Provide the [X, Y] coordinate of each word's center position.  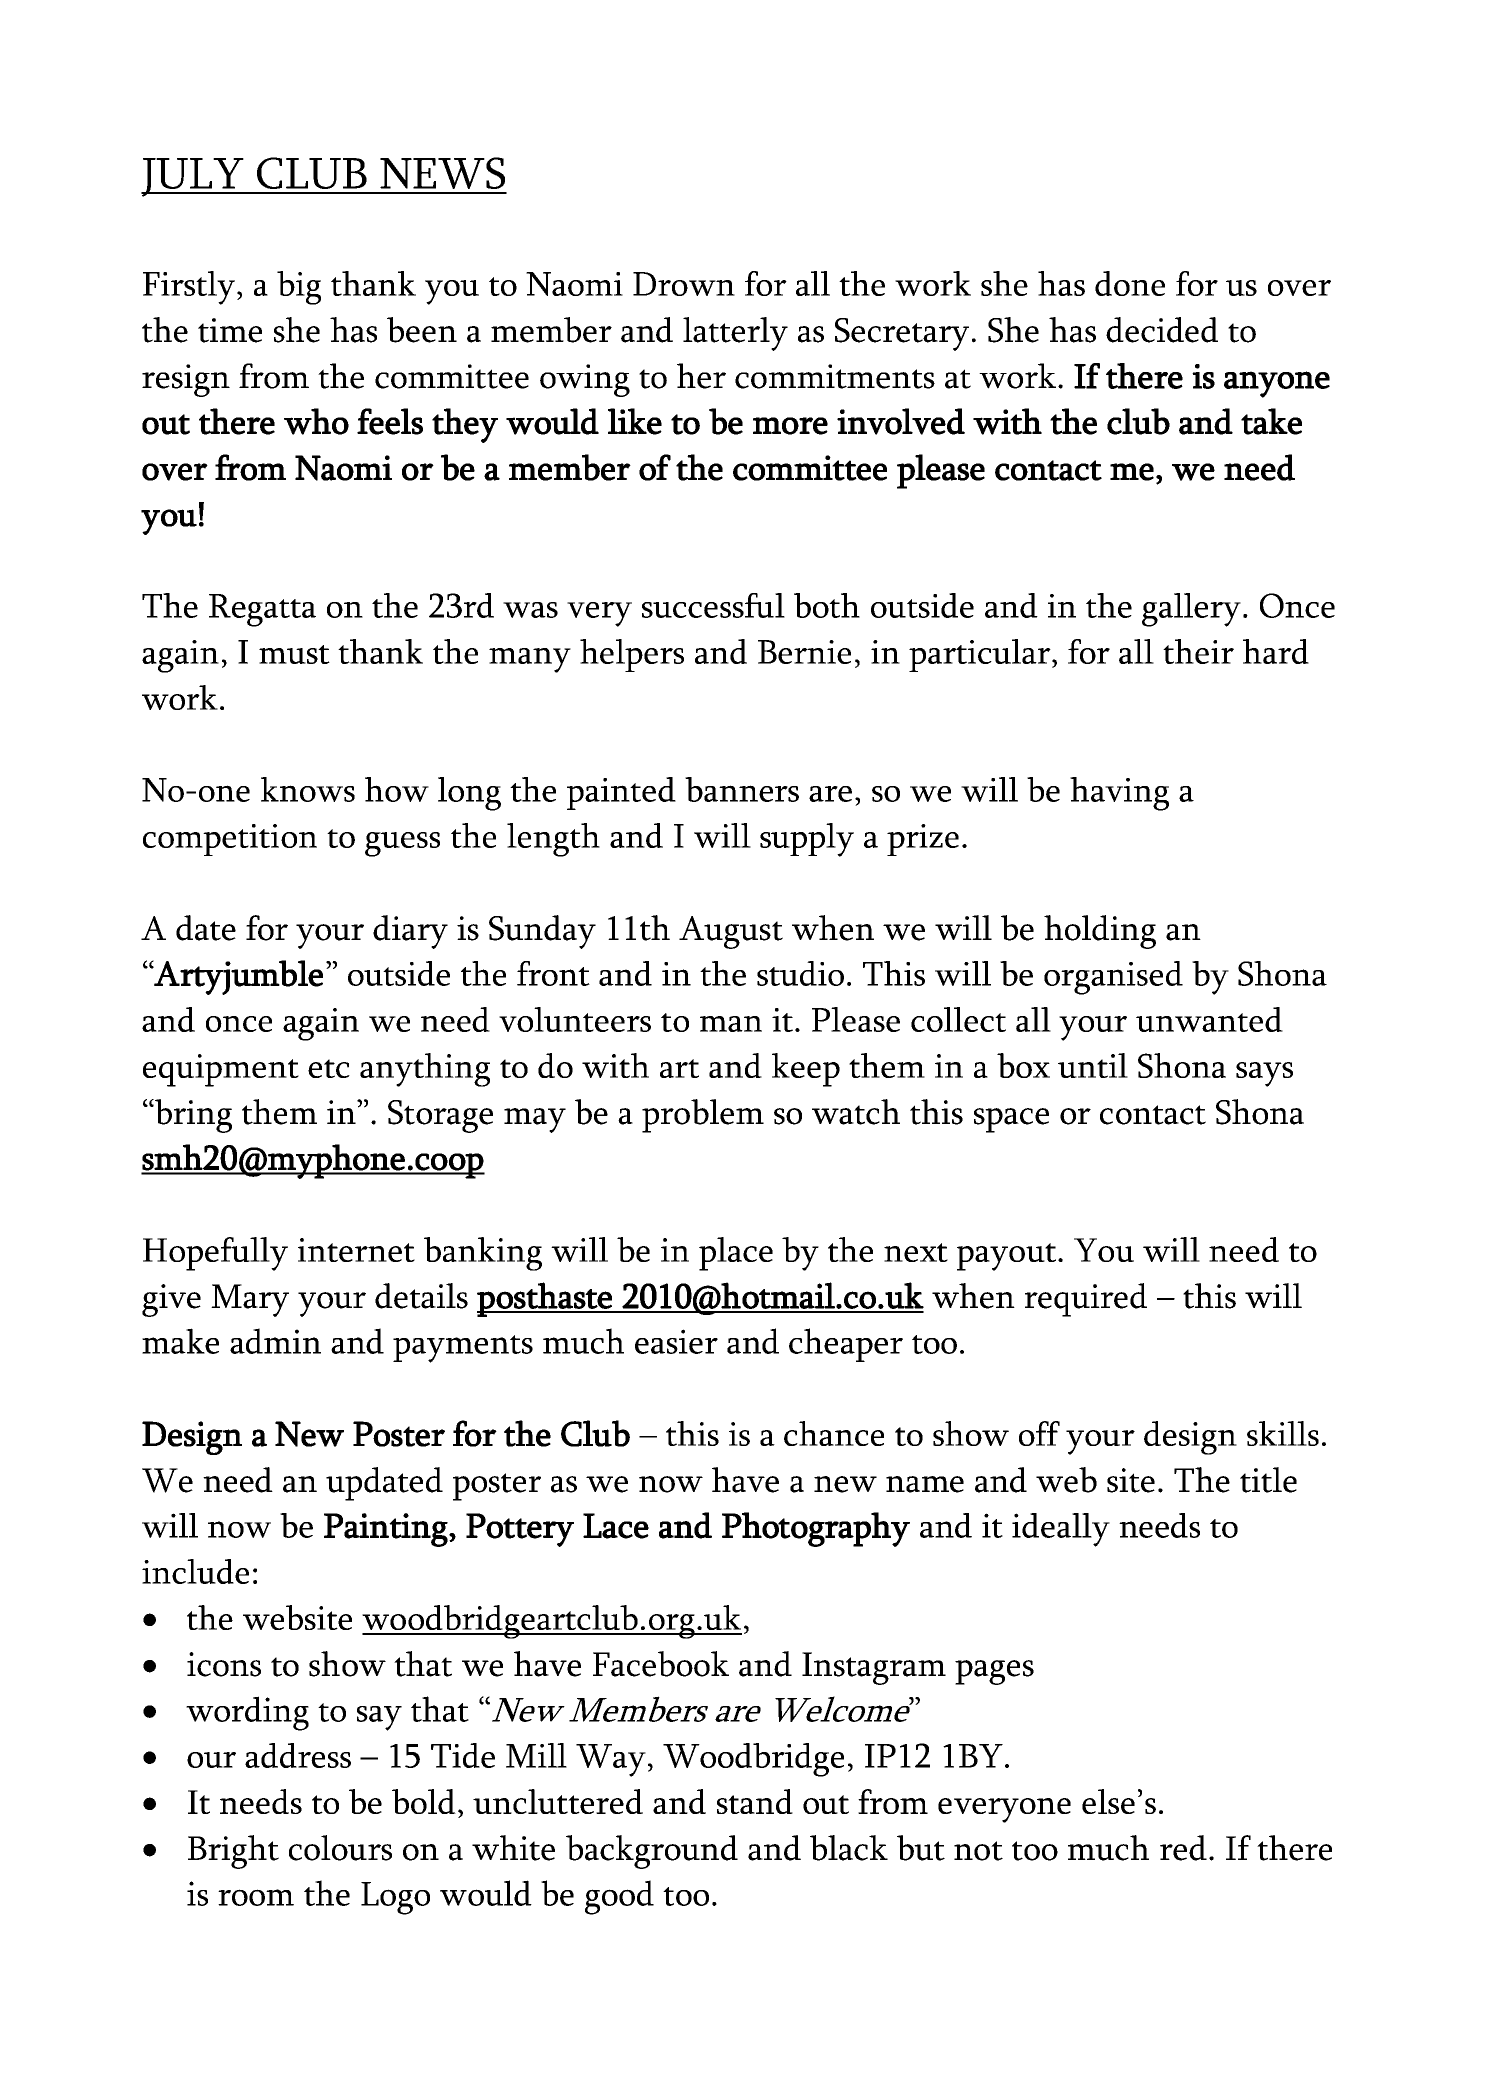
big [299, 288]
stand [755, 1801]
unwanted [1209, 1019]
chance [834, 1433]
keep [806, 1070]
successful [713, 605]
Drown [684, 284]
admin [275, 1341]
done [1130, 283]
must [294, 654]
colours [340, 1848]
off [1039, 1433]
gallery [1191, 610]
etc [329, 1068]
